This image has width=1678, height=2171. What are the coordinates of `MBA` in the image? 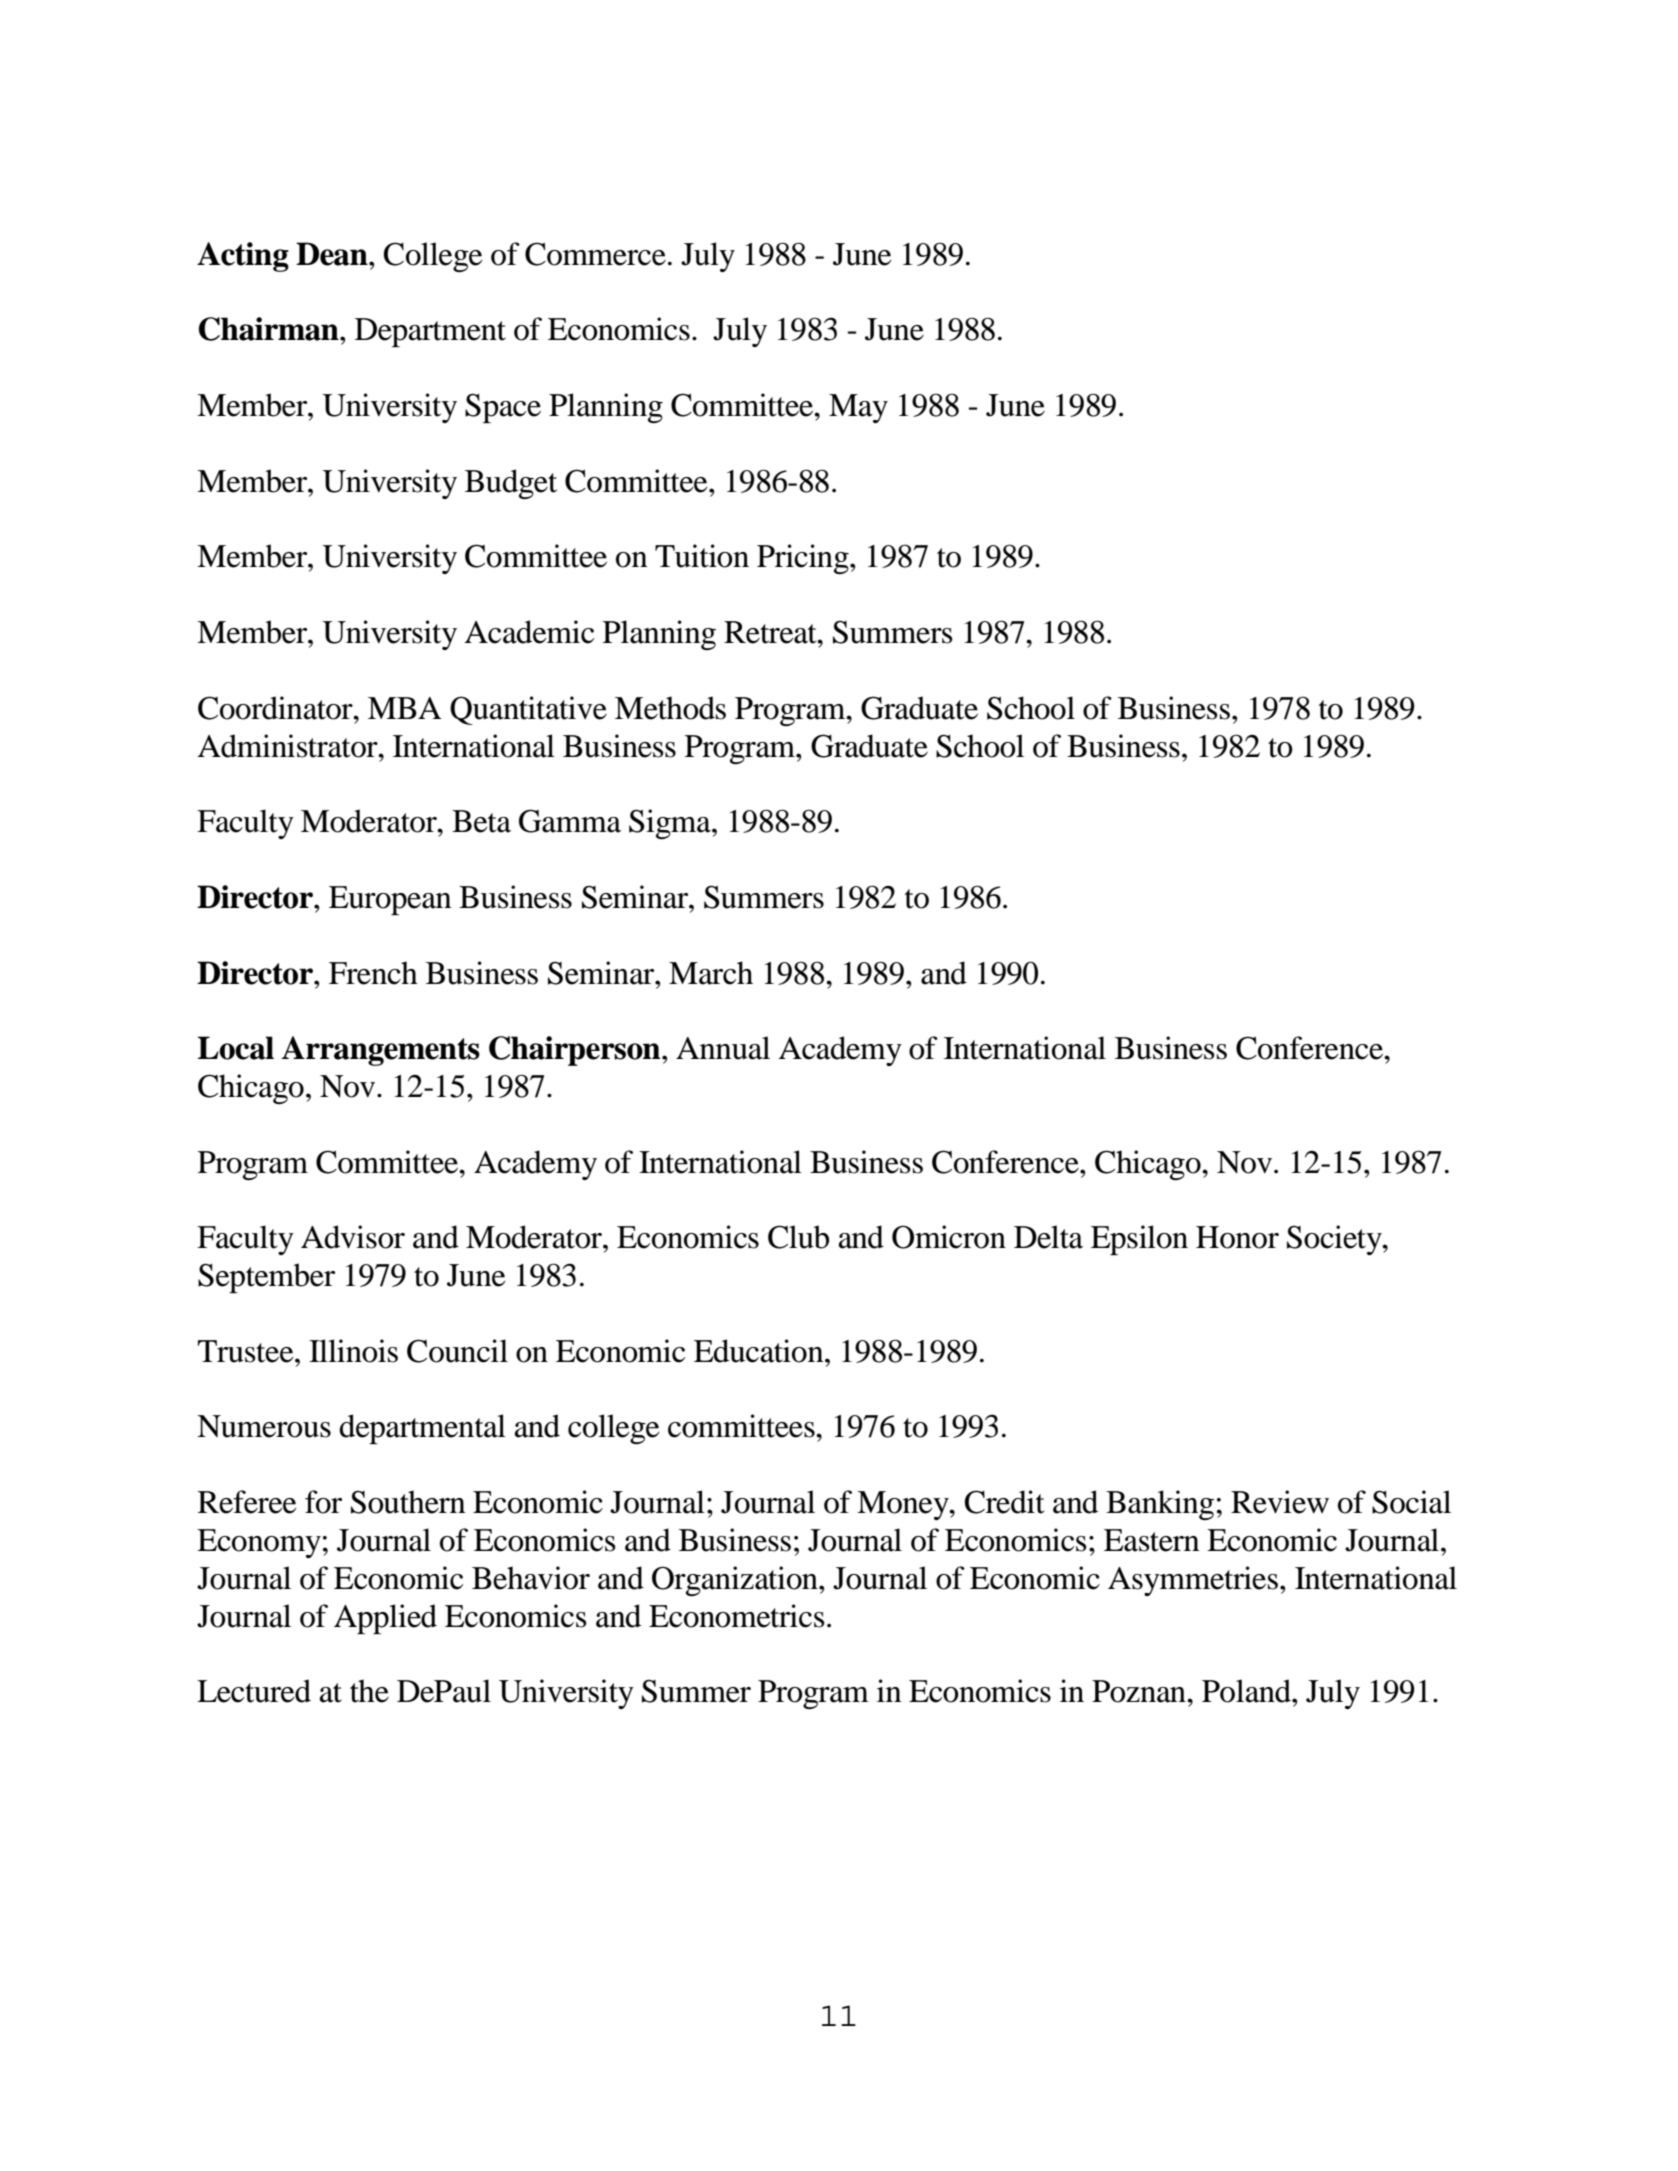 It's located at (405, 708).
